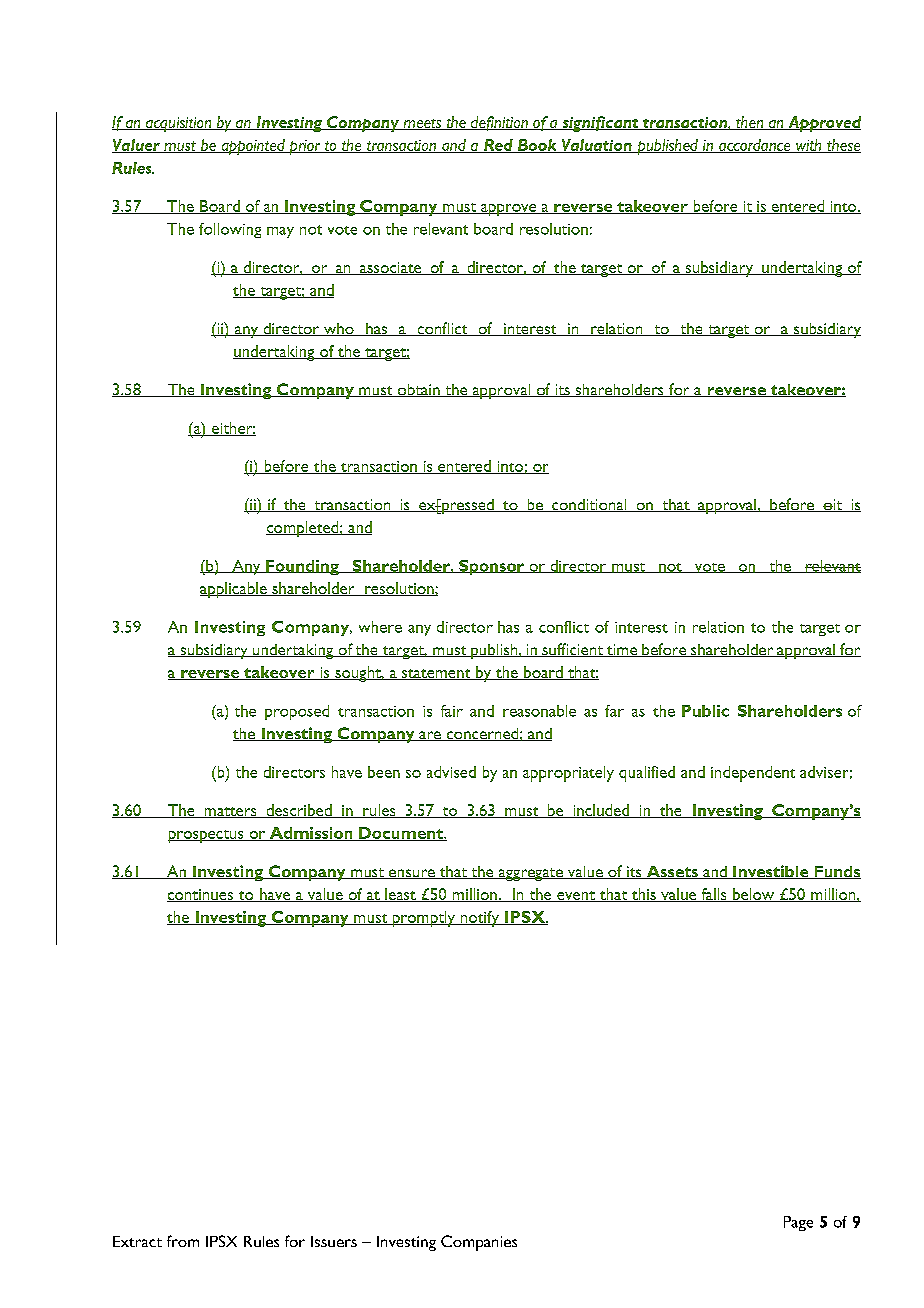 The width and height of the document is (924, 1308). Describe the element at coordinates (499, 123) in the document. I see `definition` at that location.
